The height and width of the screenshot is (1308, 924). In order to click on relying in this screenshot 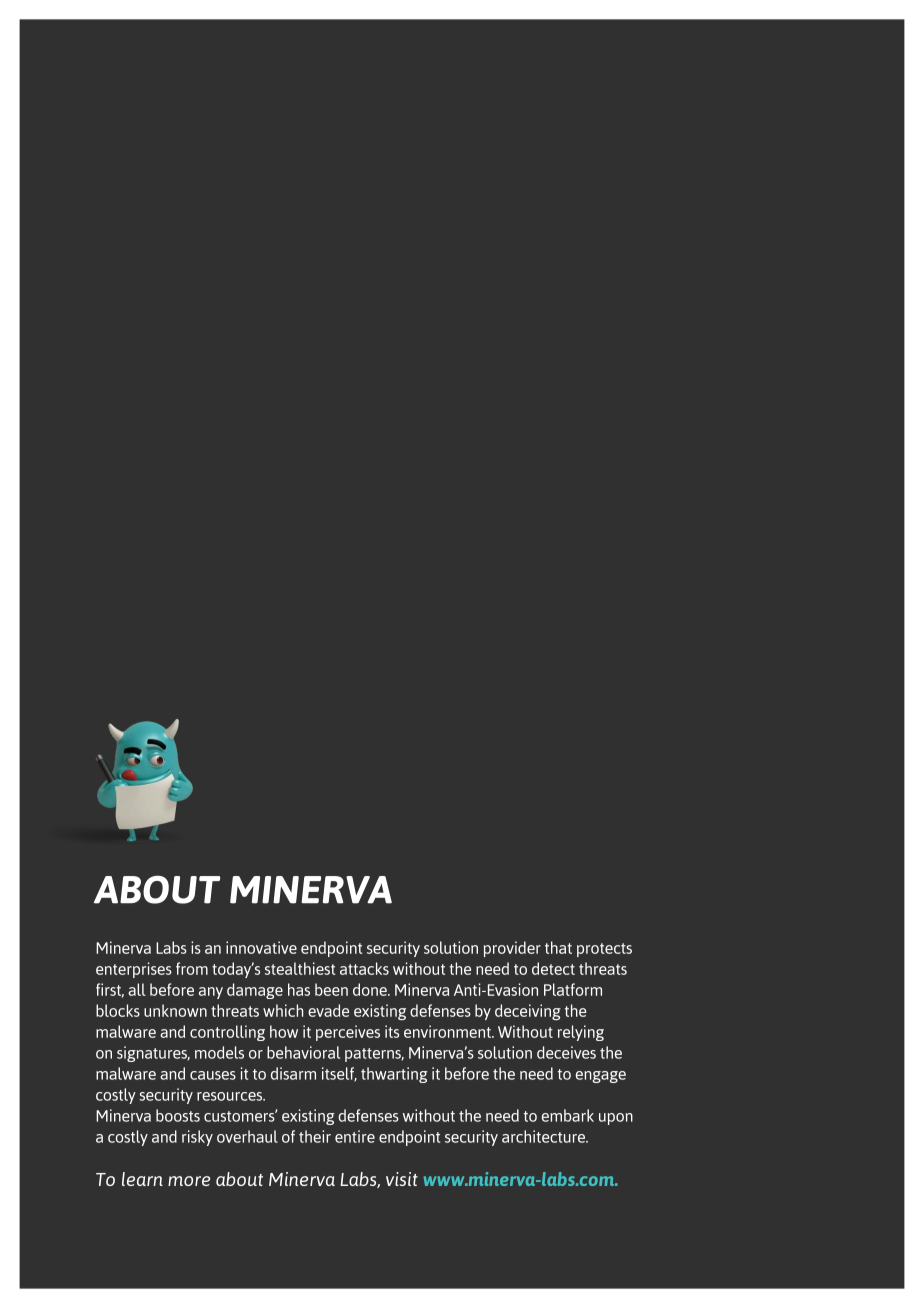, I will do `click(581, 1033)`.
